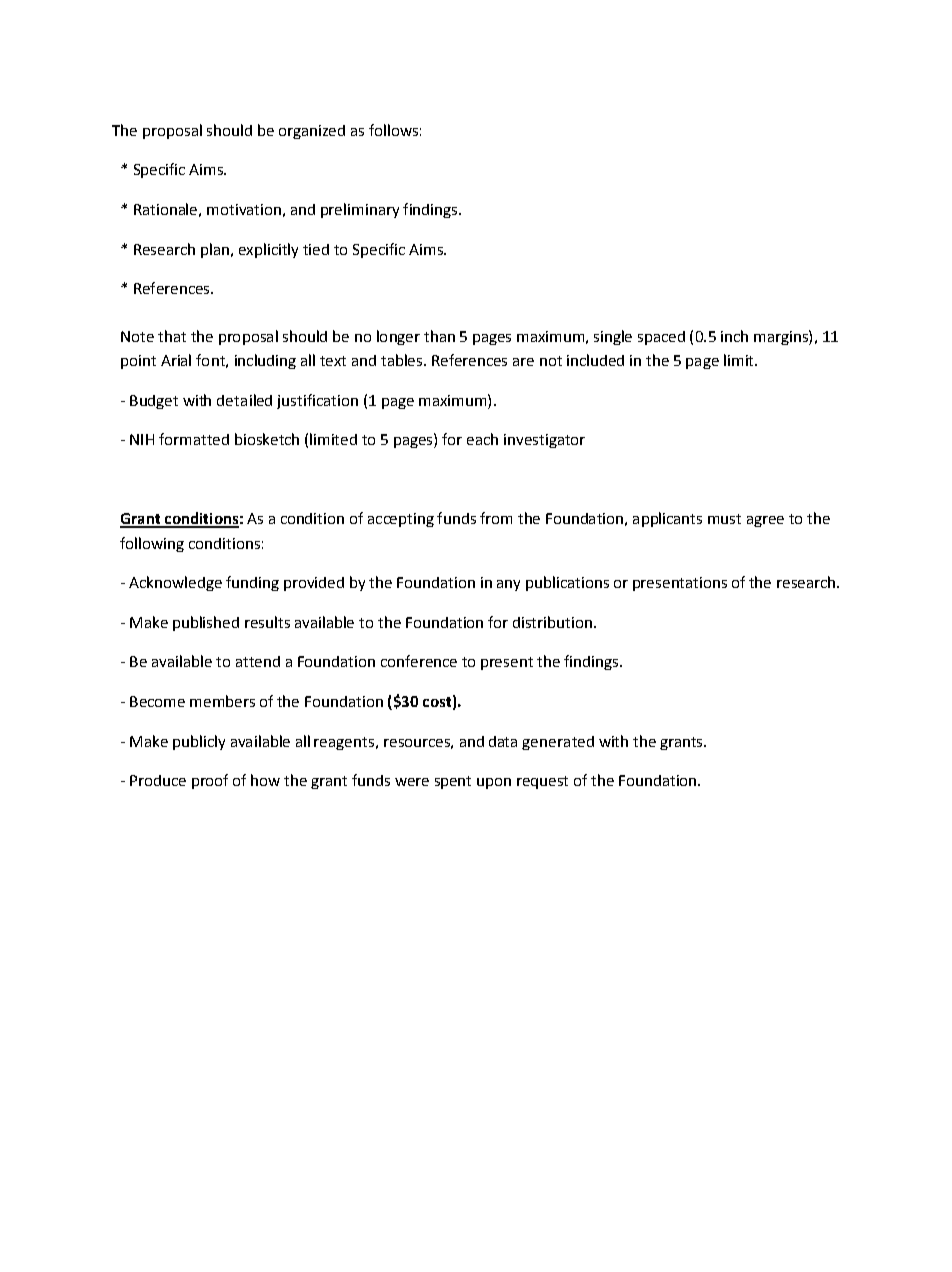 This document has height=1272, width=952. Describe the element at coordinates (194, 439) in the document. I see `formatted` at that location.
